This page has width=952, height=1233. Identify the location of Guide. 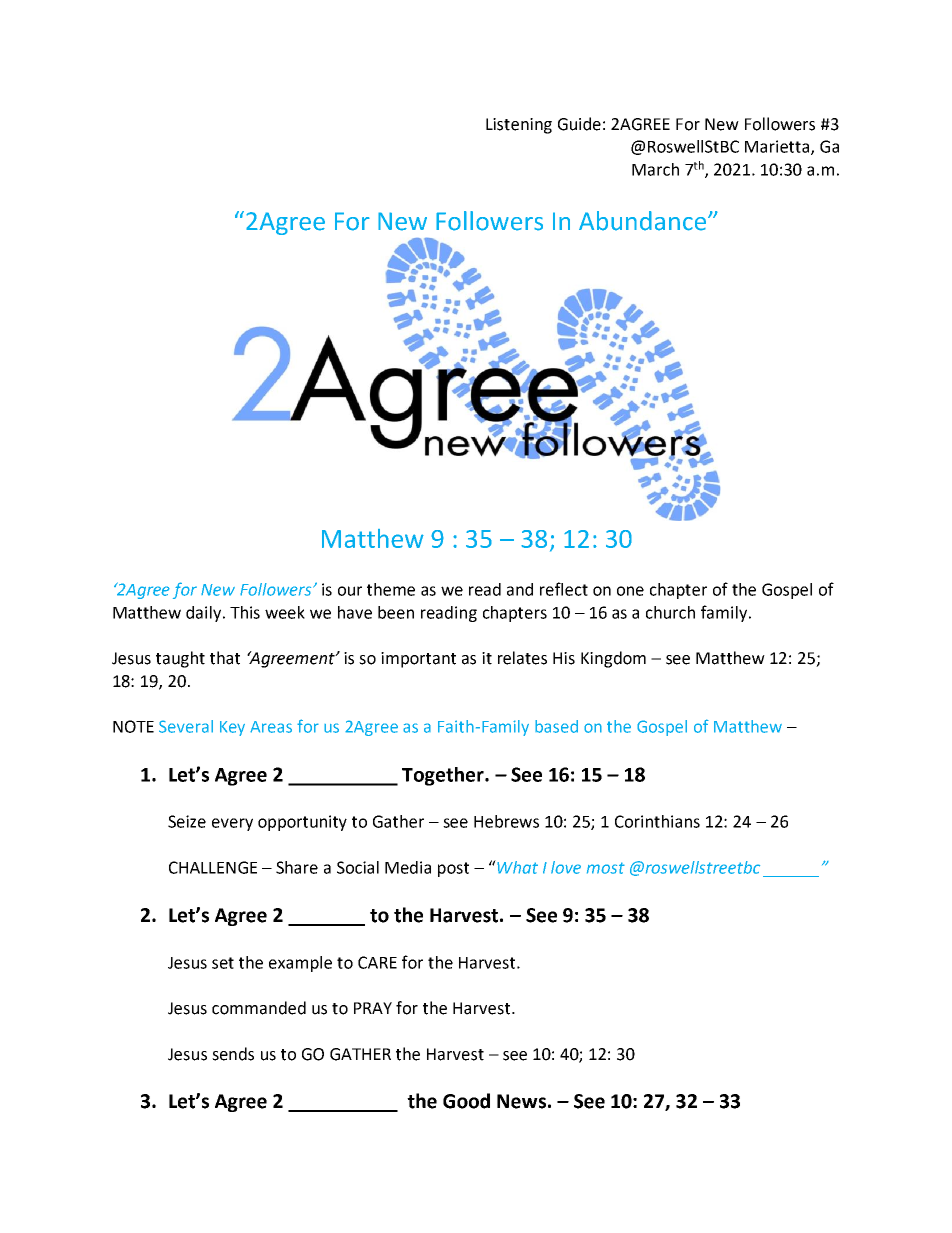
(579, 124).
